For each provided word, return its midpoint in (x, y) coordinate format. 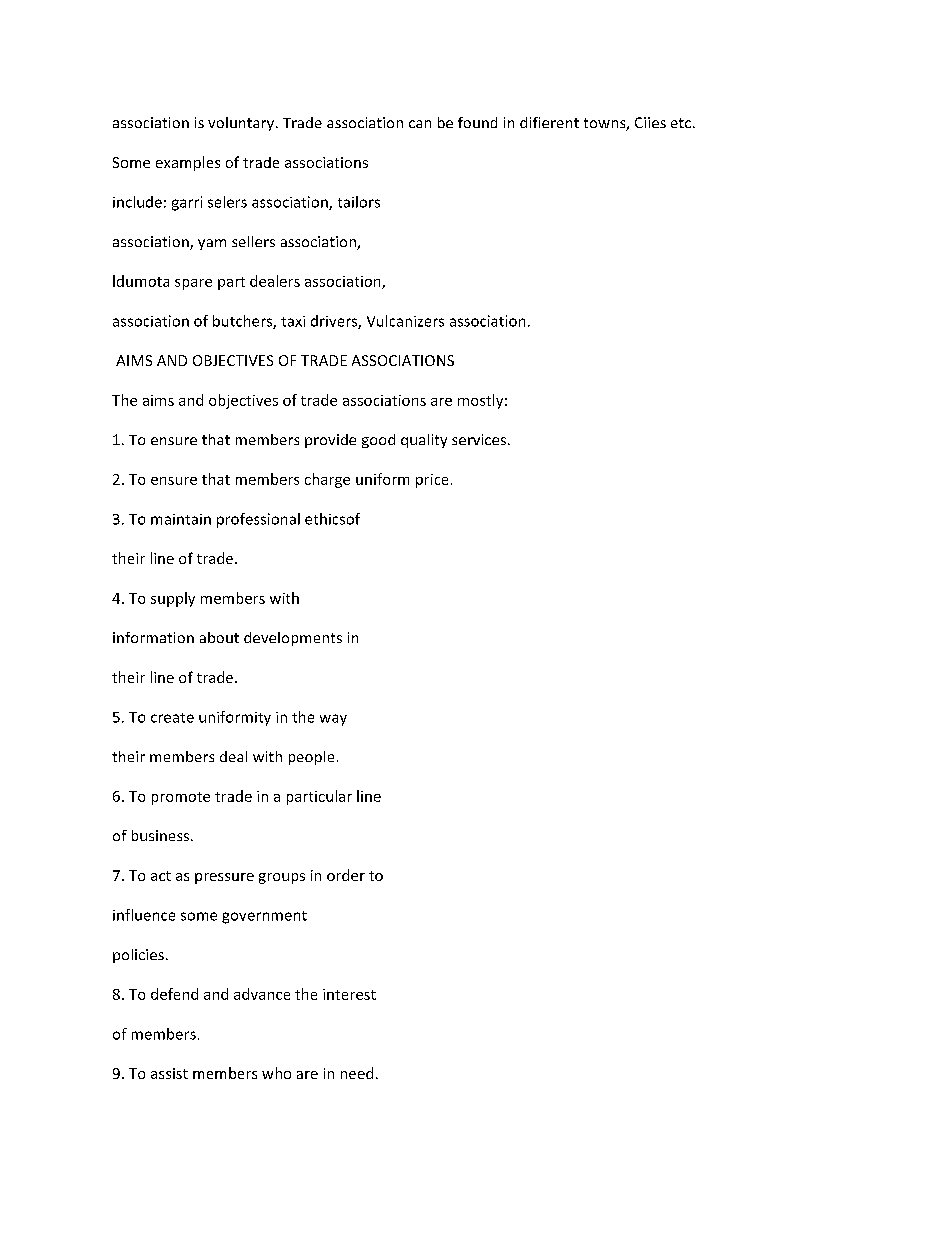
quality (424, 441)
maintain (181, 519)
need (357, 1073)
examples (188, 163)
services (480, 439)
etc (682, 123)
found (477, 122)
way (333, 720)
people (311, 758)
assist (169, 1073)
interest (349, 994)
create (172, 718)
